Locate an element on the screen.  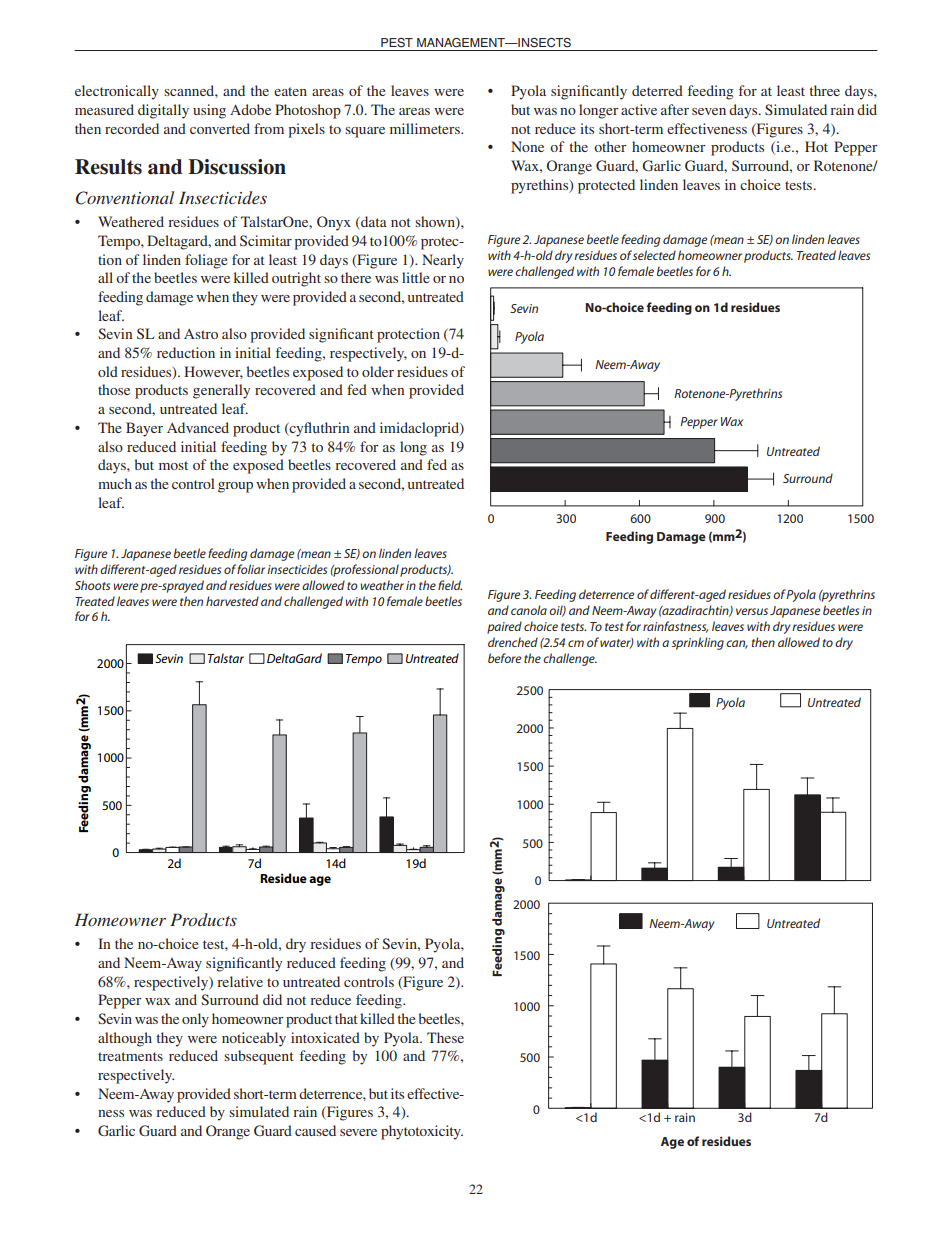
These is located at coordinates (445, 1037).
